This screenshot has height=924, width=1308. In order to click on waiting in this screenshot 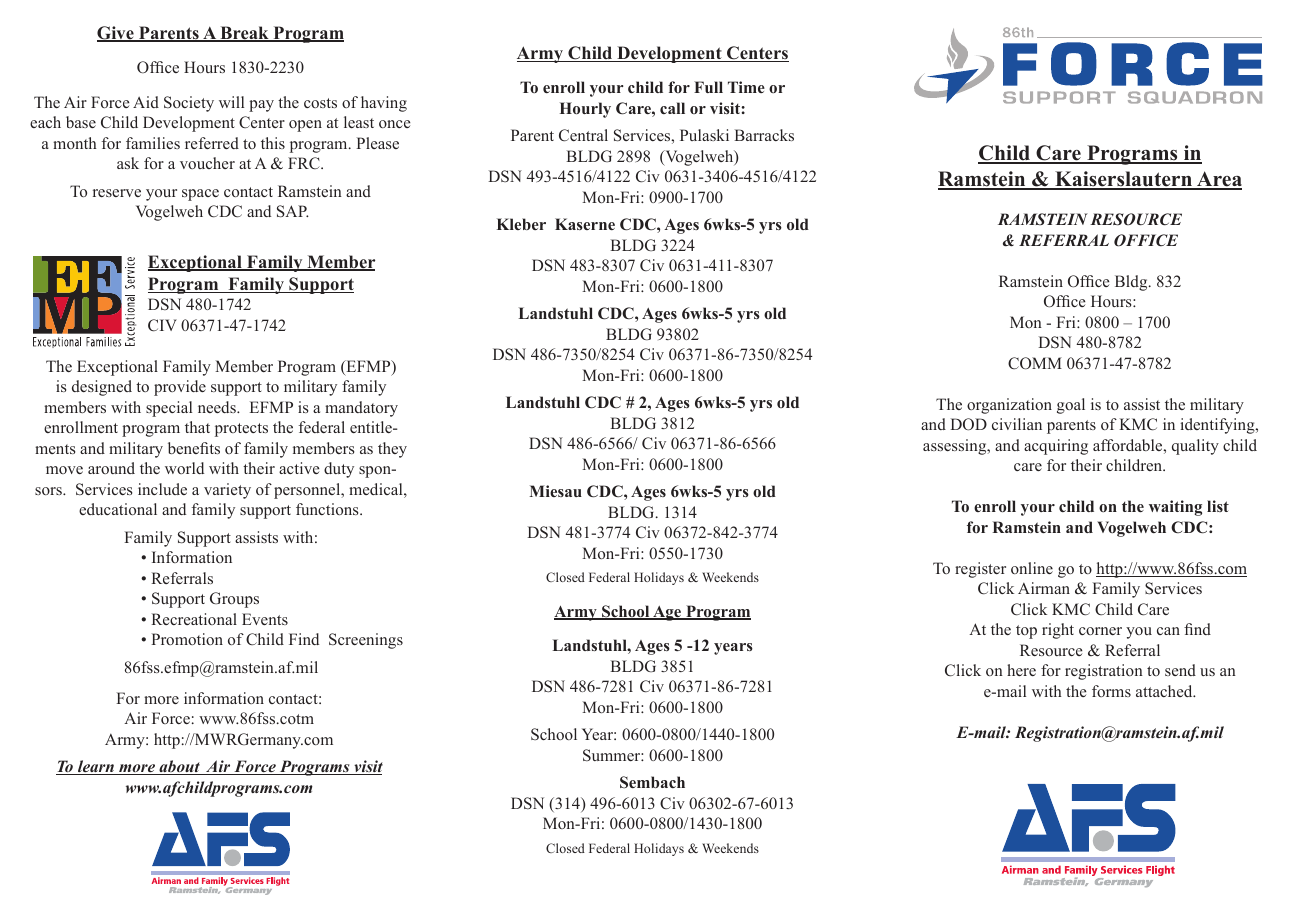, I will do `click(1175, 508)`.
